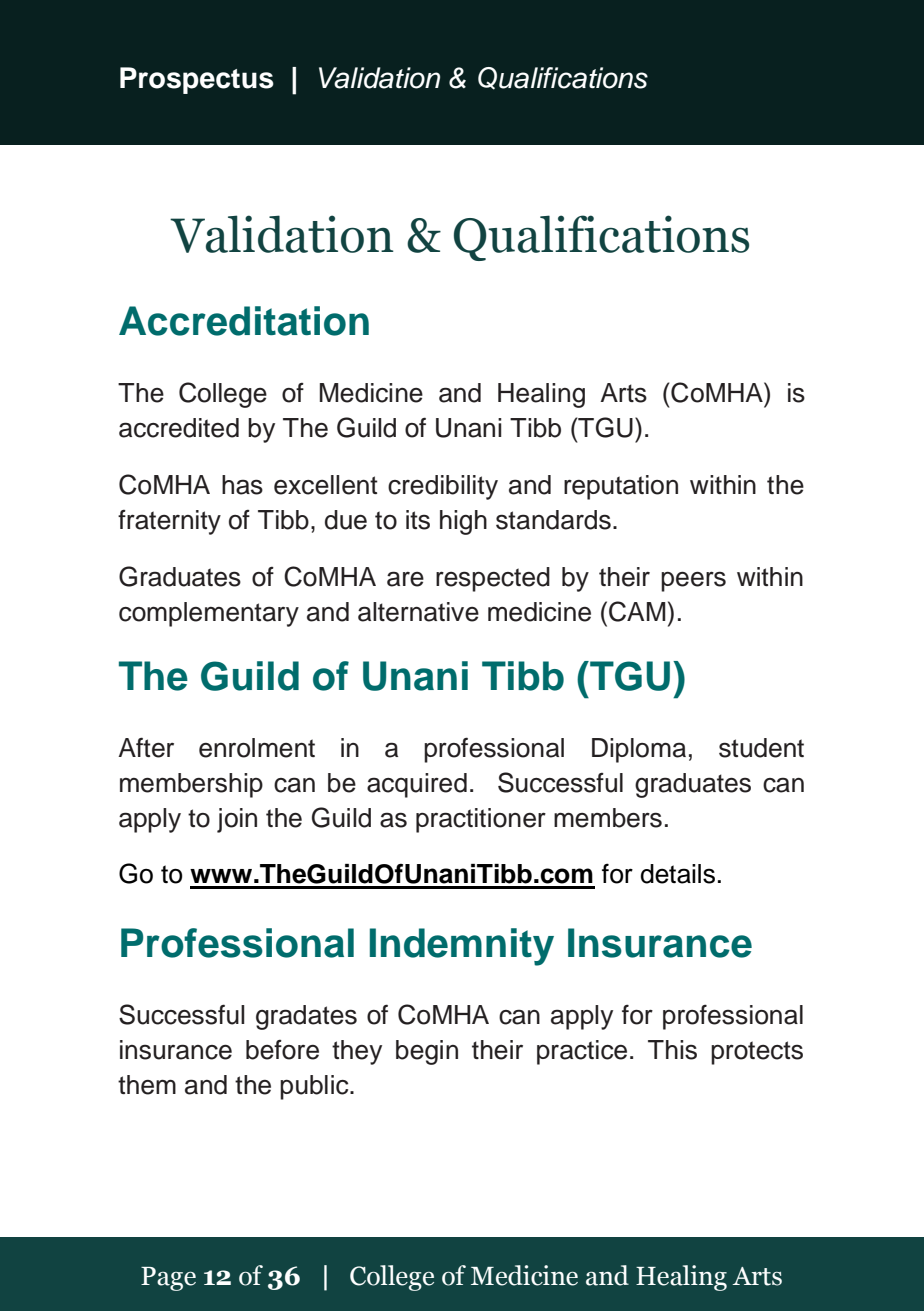  I want to click on Accreditation, so click(244, 321).
